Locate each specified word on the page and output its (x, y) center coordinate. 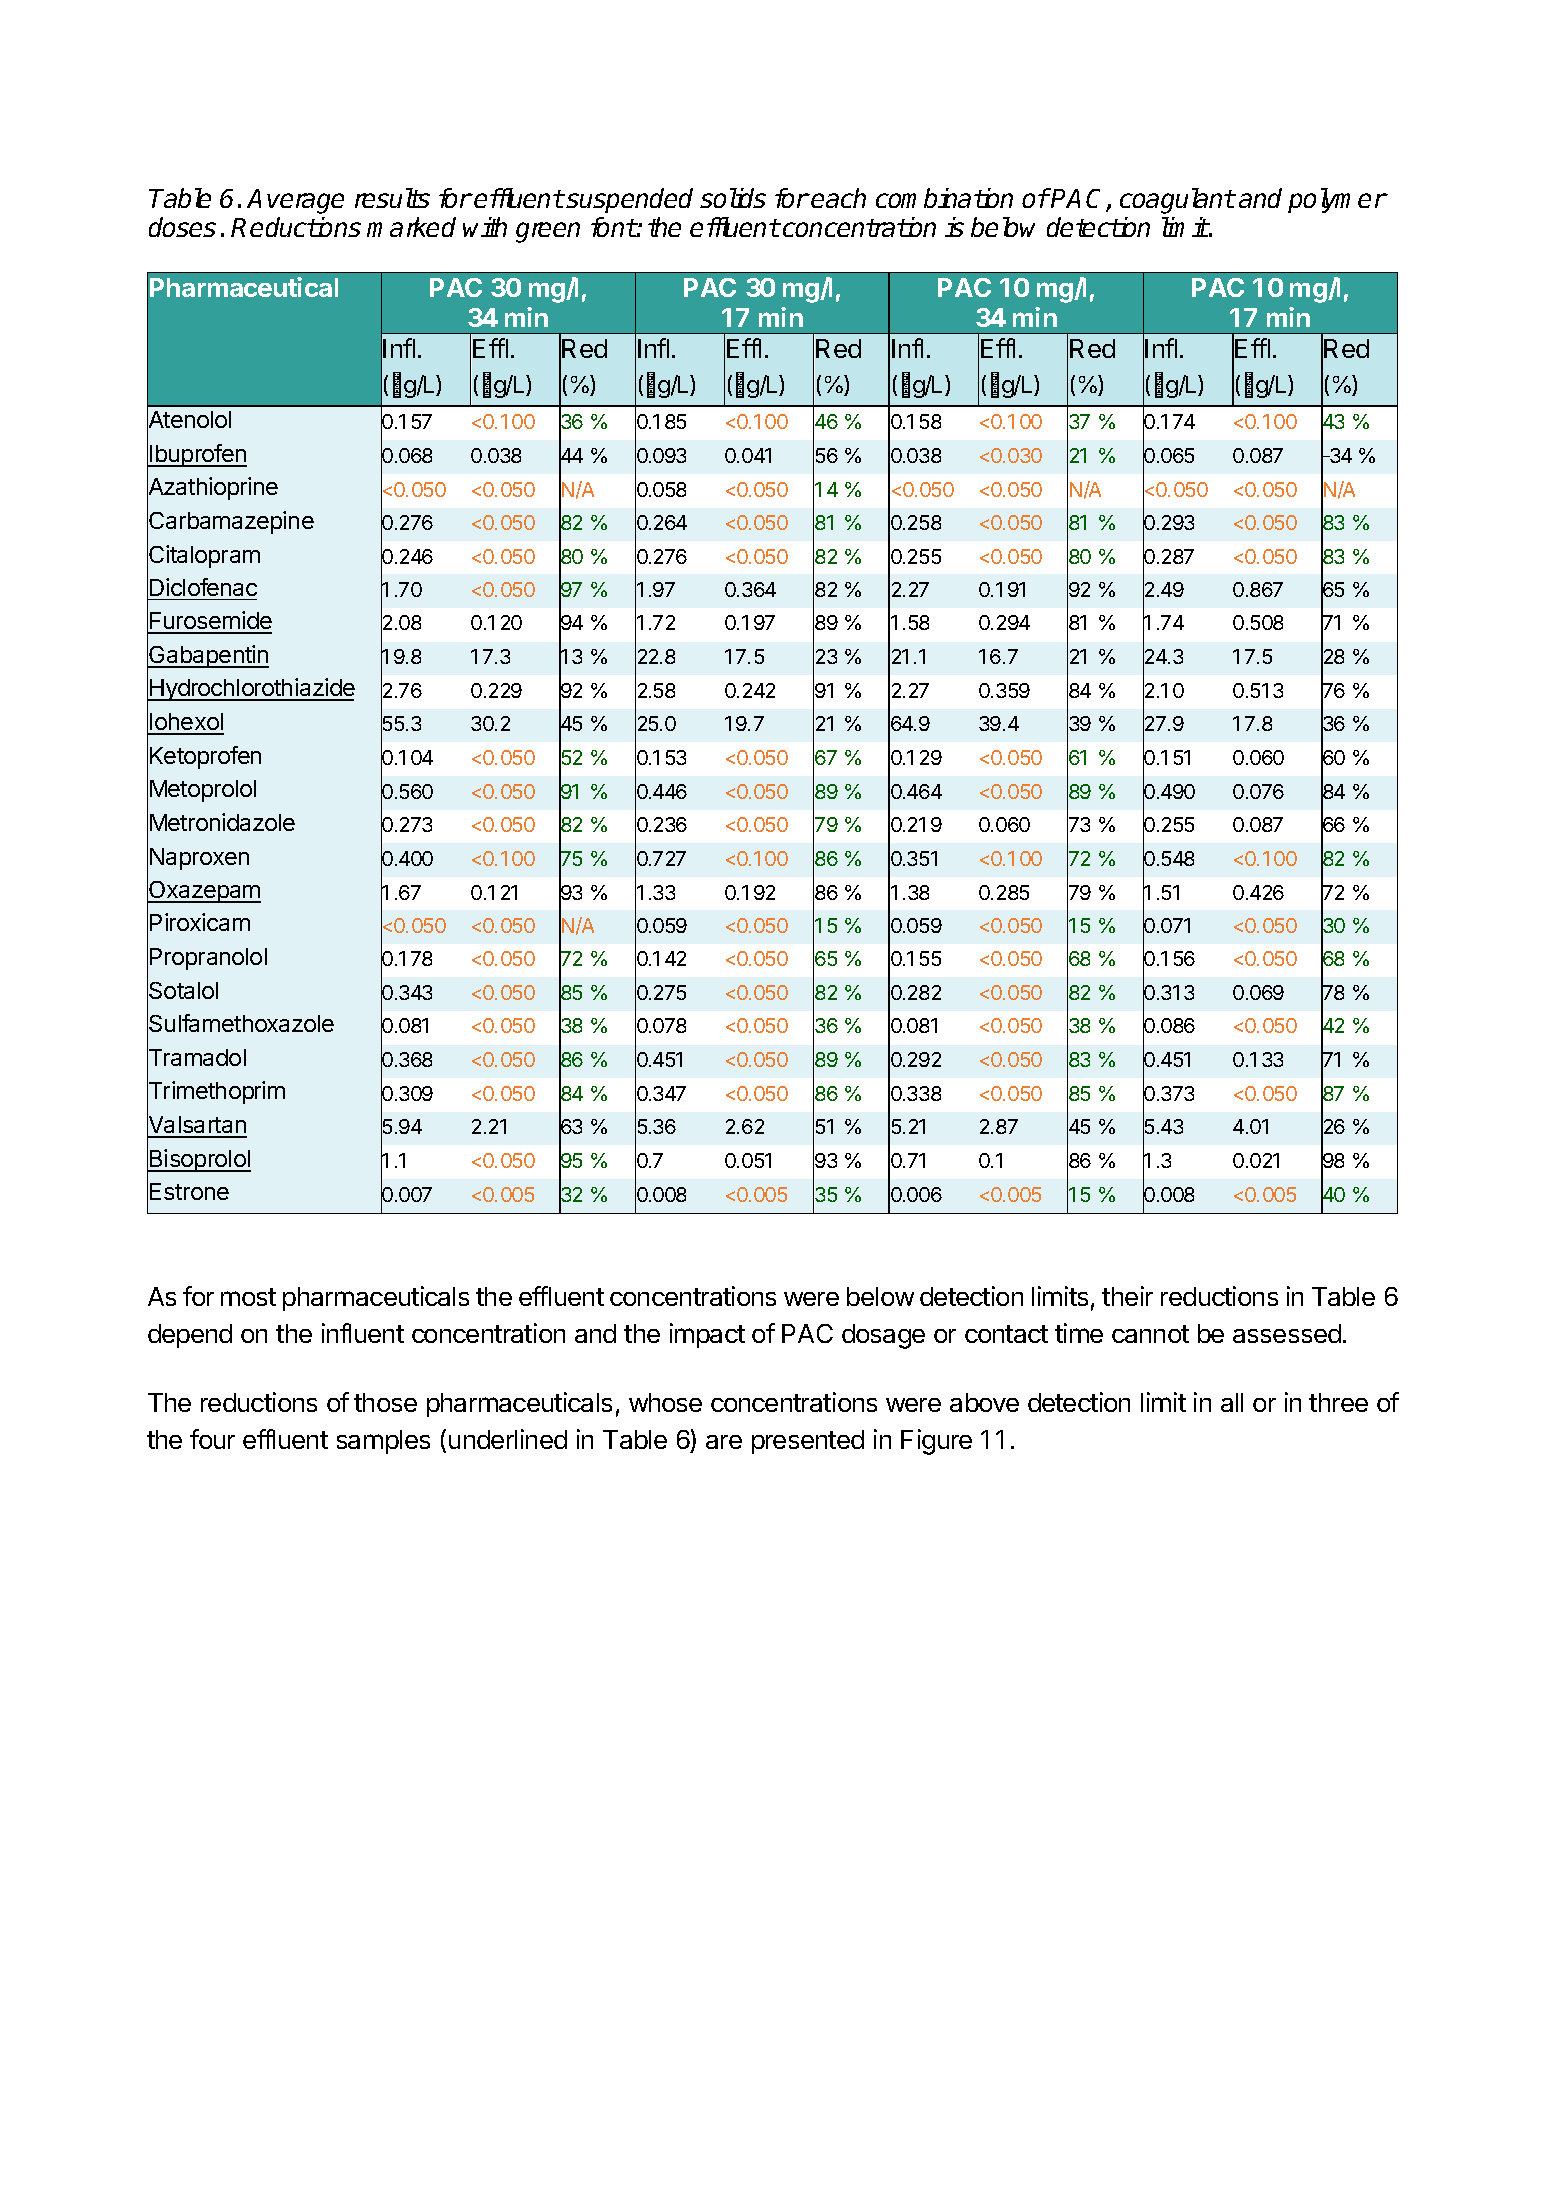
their (1127, 1296)
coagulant (1177, 201)
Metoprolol (203, 791)
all (1232, 1402)
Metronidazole (222, 822)
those (385, 1402)
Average (295, 201)
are (724, 1442)
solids (733, 198)
